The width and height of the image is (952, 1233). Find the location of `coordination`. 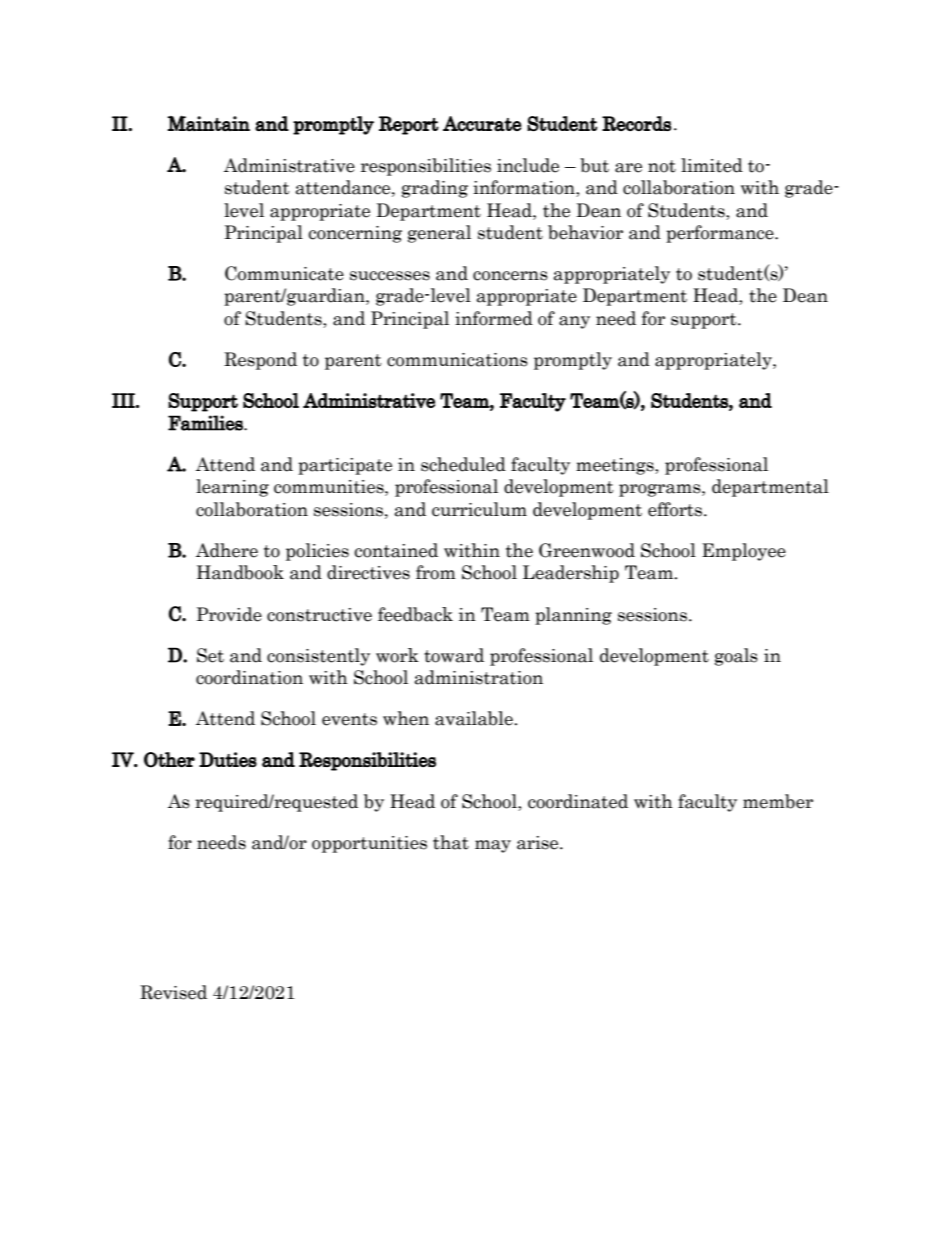

coordination is located at coordinates (249, 677).
